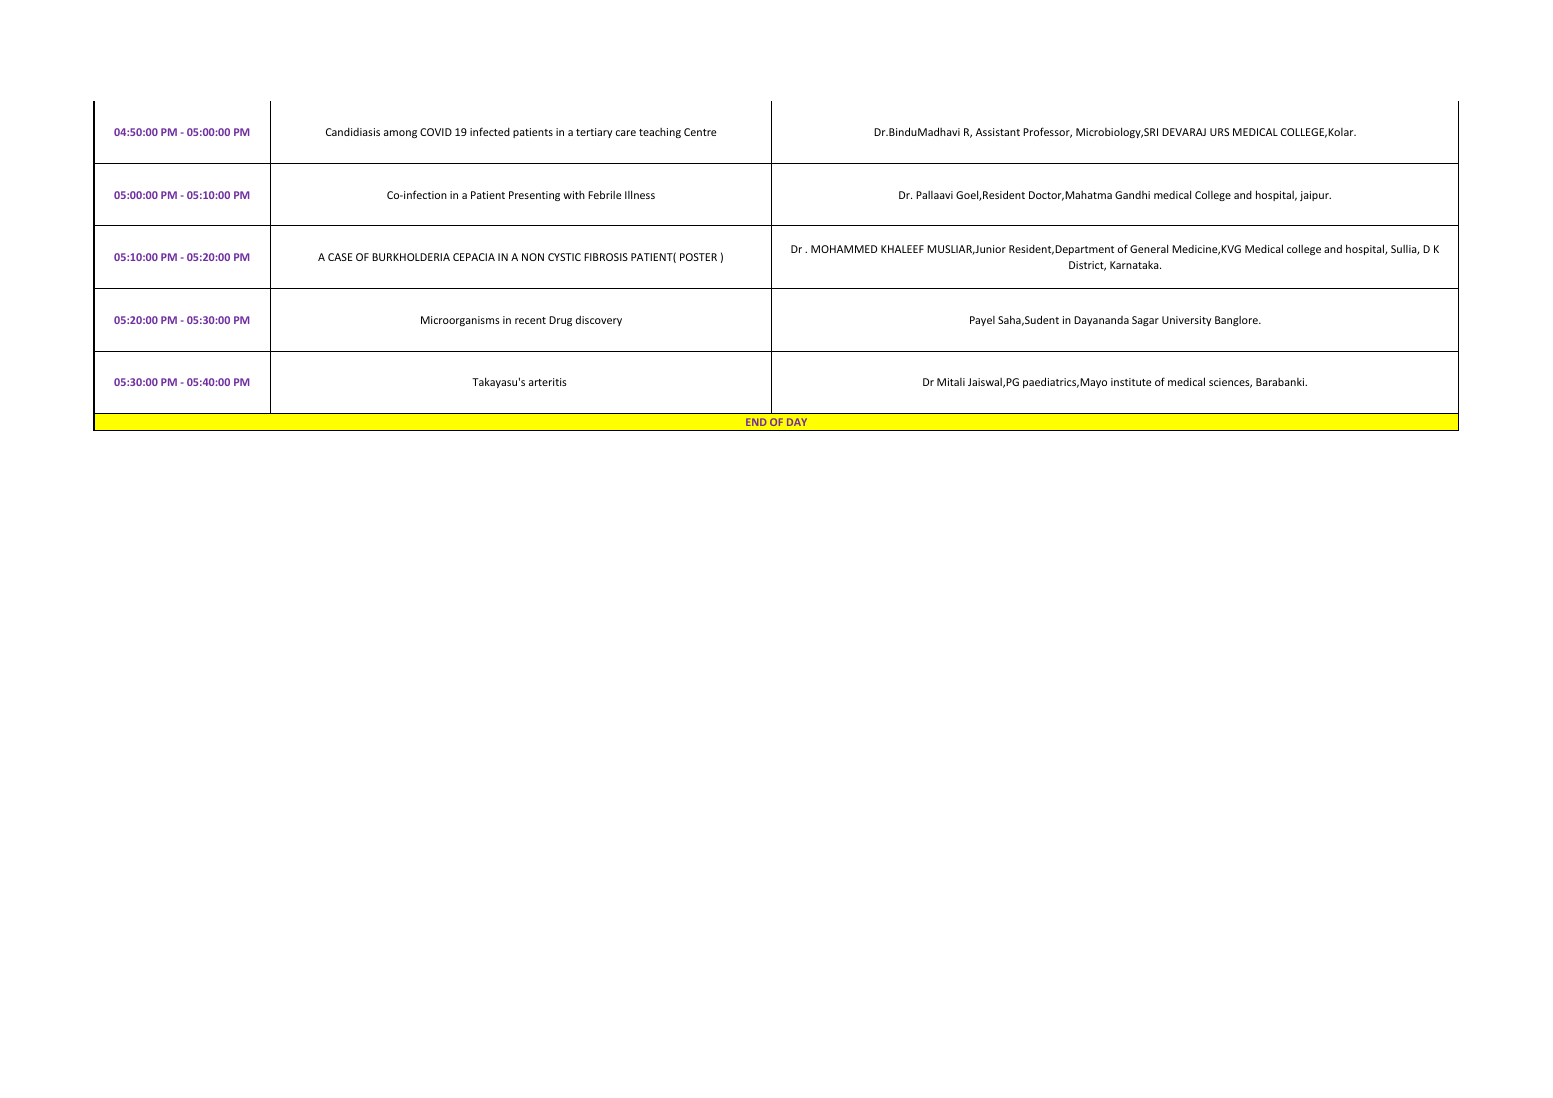  Describe the element at coordinates (533, 257) in the image. I see `NON` at that location.
